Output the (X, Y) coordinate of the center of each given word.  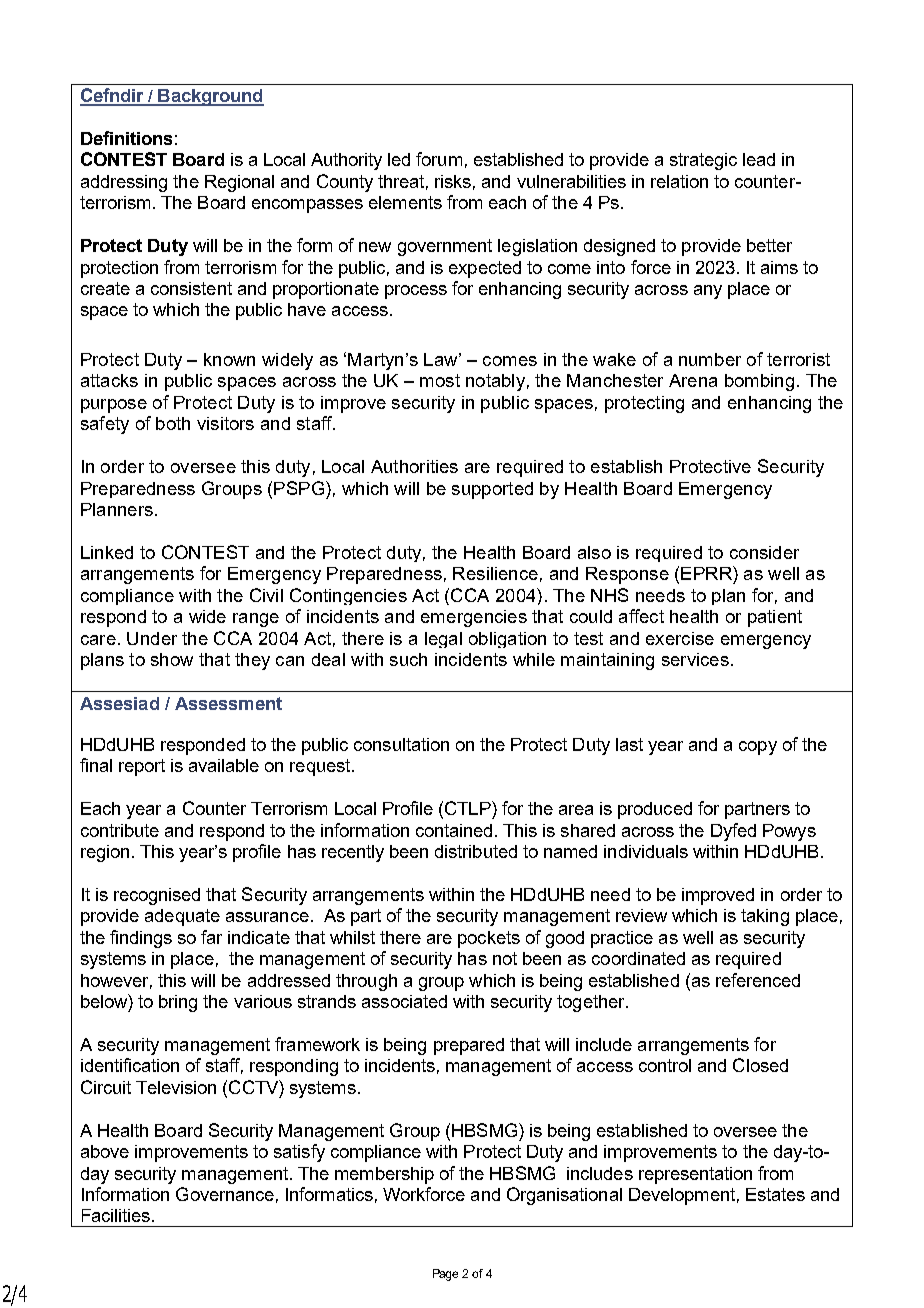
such (408, 659)
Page (445, 1275)
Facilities (116, 1215)
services (695, 659)
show (172, 659)
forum (439, 159)
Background (210, 97)
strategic (703, 161)
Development (682, 1196)
